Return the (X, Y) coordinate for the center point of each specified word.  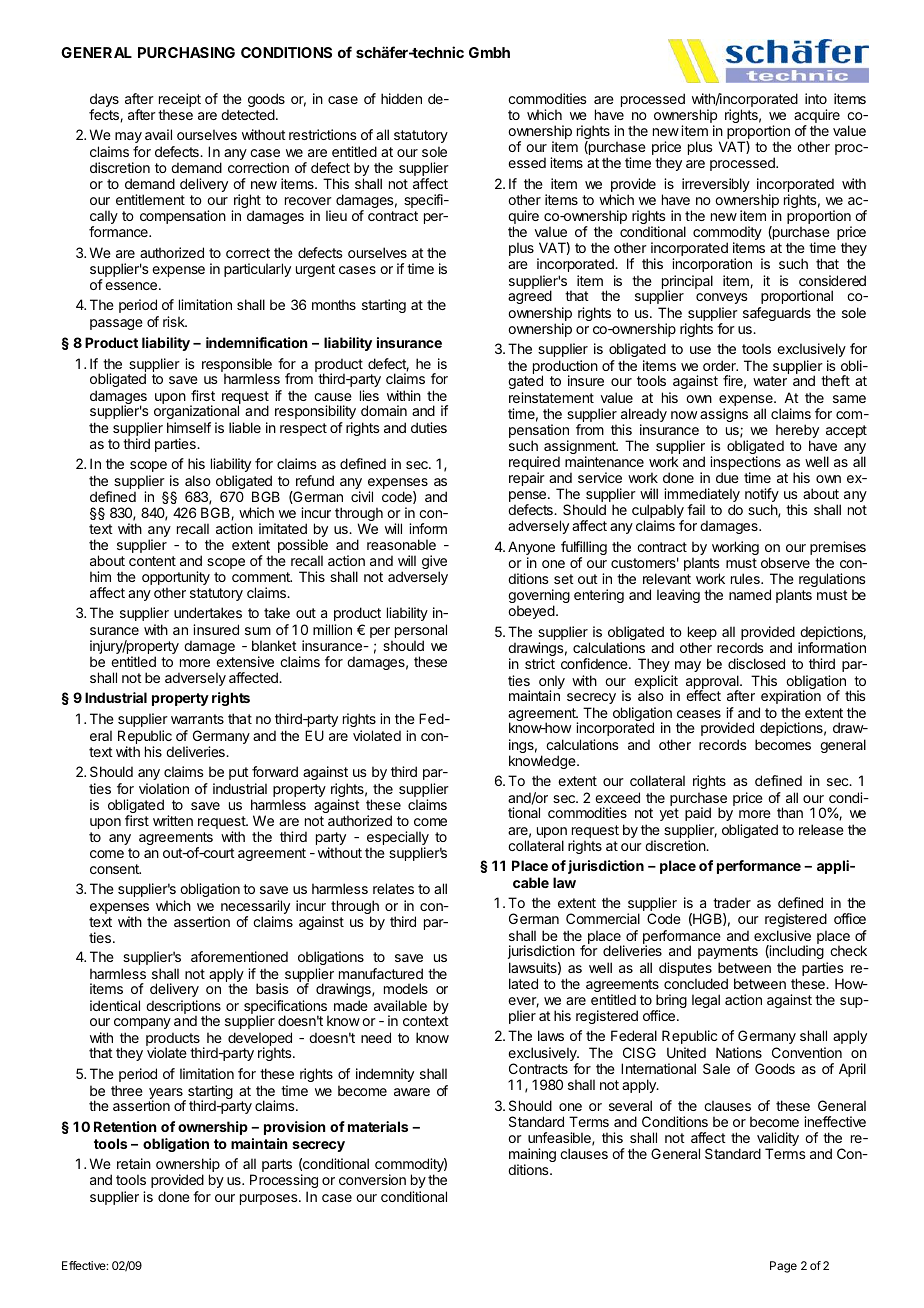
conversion (372, 1179)
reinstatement (551, 397)
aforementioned (239, 956)
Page (783, 1267)
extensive (245, 661)
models (406, 988)
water (770, 381)
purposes (270, 1199)
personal (421, 632)
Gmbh (489, 52)
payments (728, 952)
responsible (237, 366)
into (816, 98)
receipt (180, 101)
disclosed (756, 663)
